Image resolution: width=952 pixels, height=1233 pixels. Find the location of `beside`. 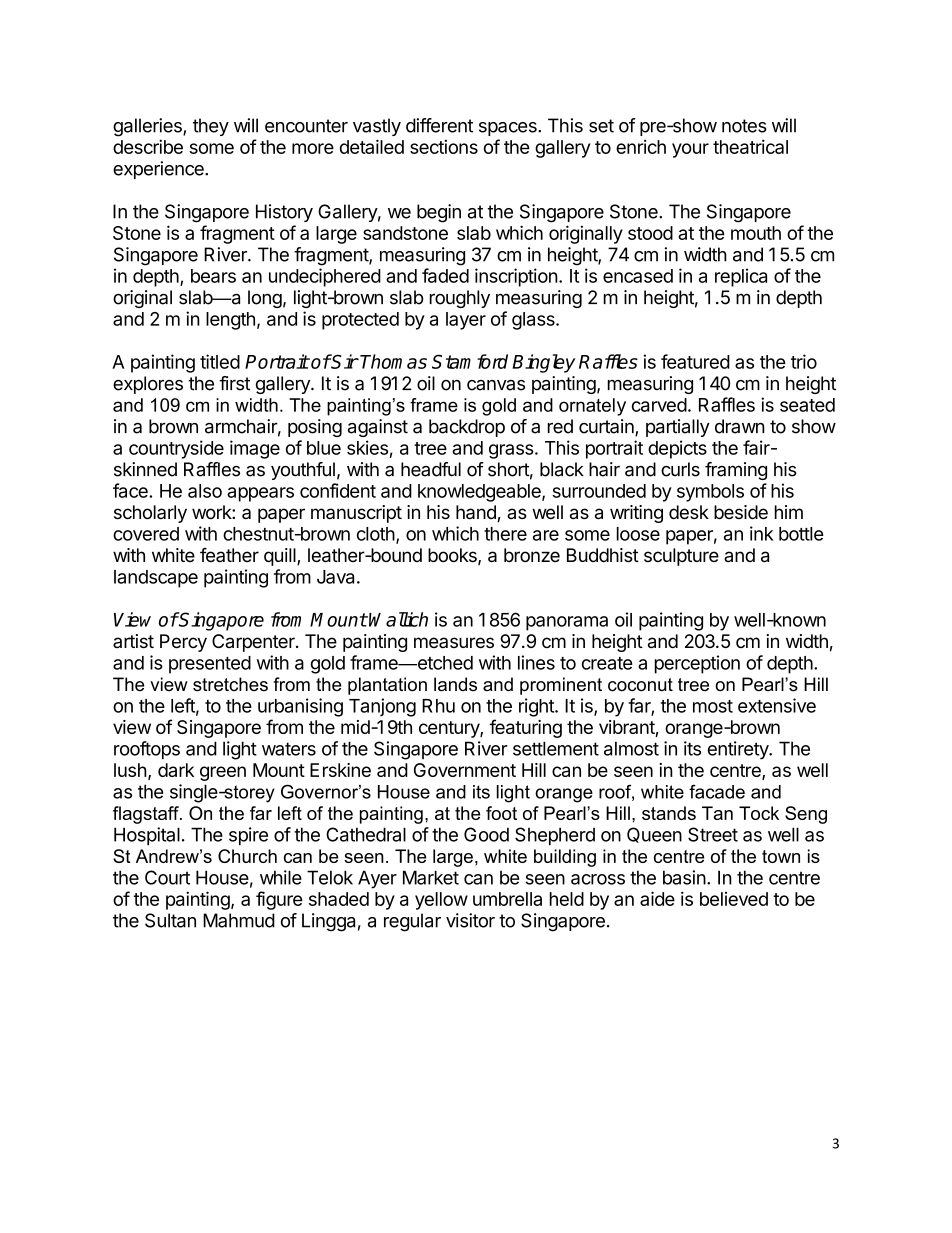

beside is located at coordinates (741, 512).
